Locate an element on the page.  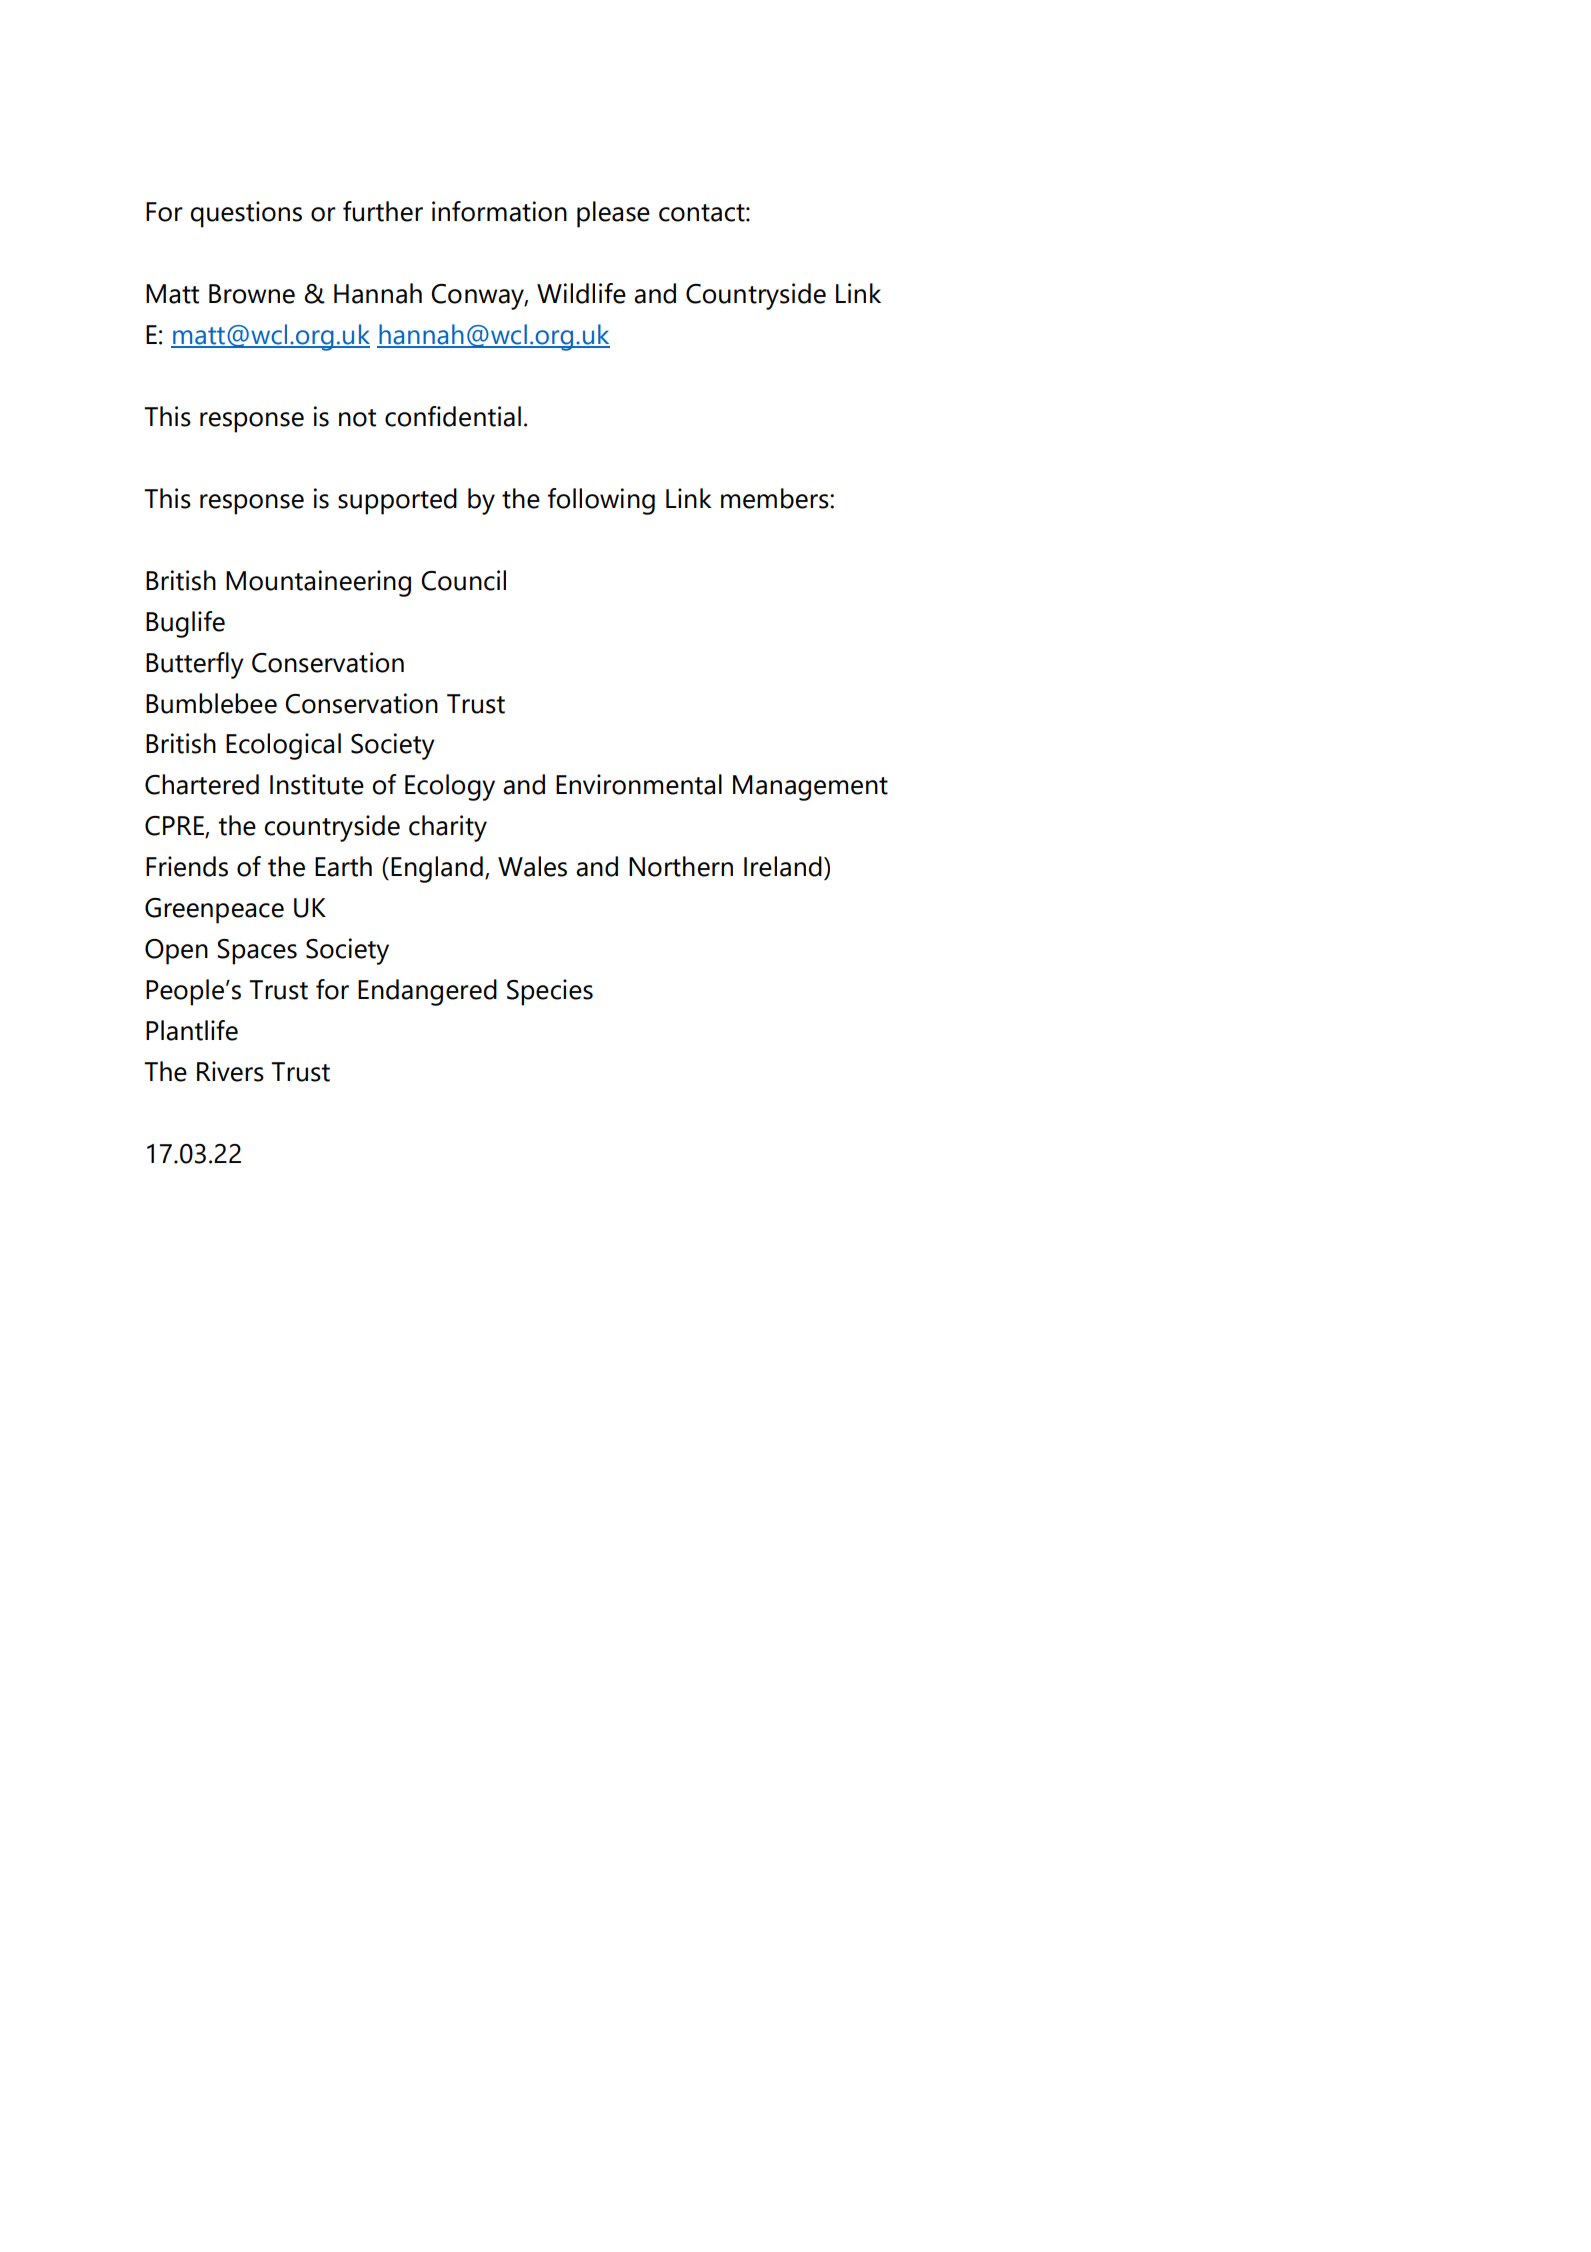
Friends is located at coordinates (187, 866).
